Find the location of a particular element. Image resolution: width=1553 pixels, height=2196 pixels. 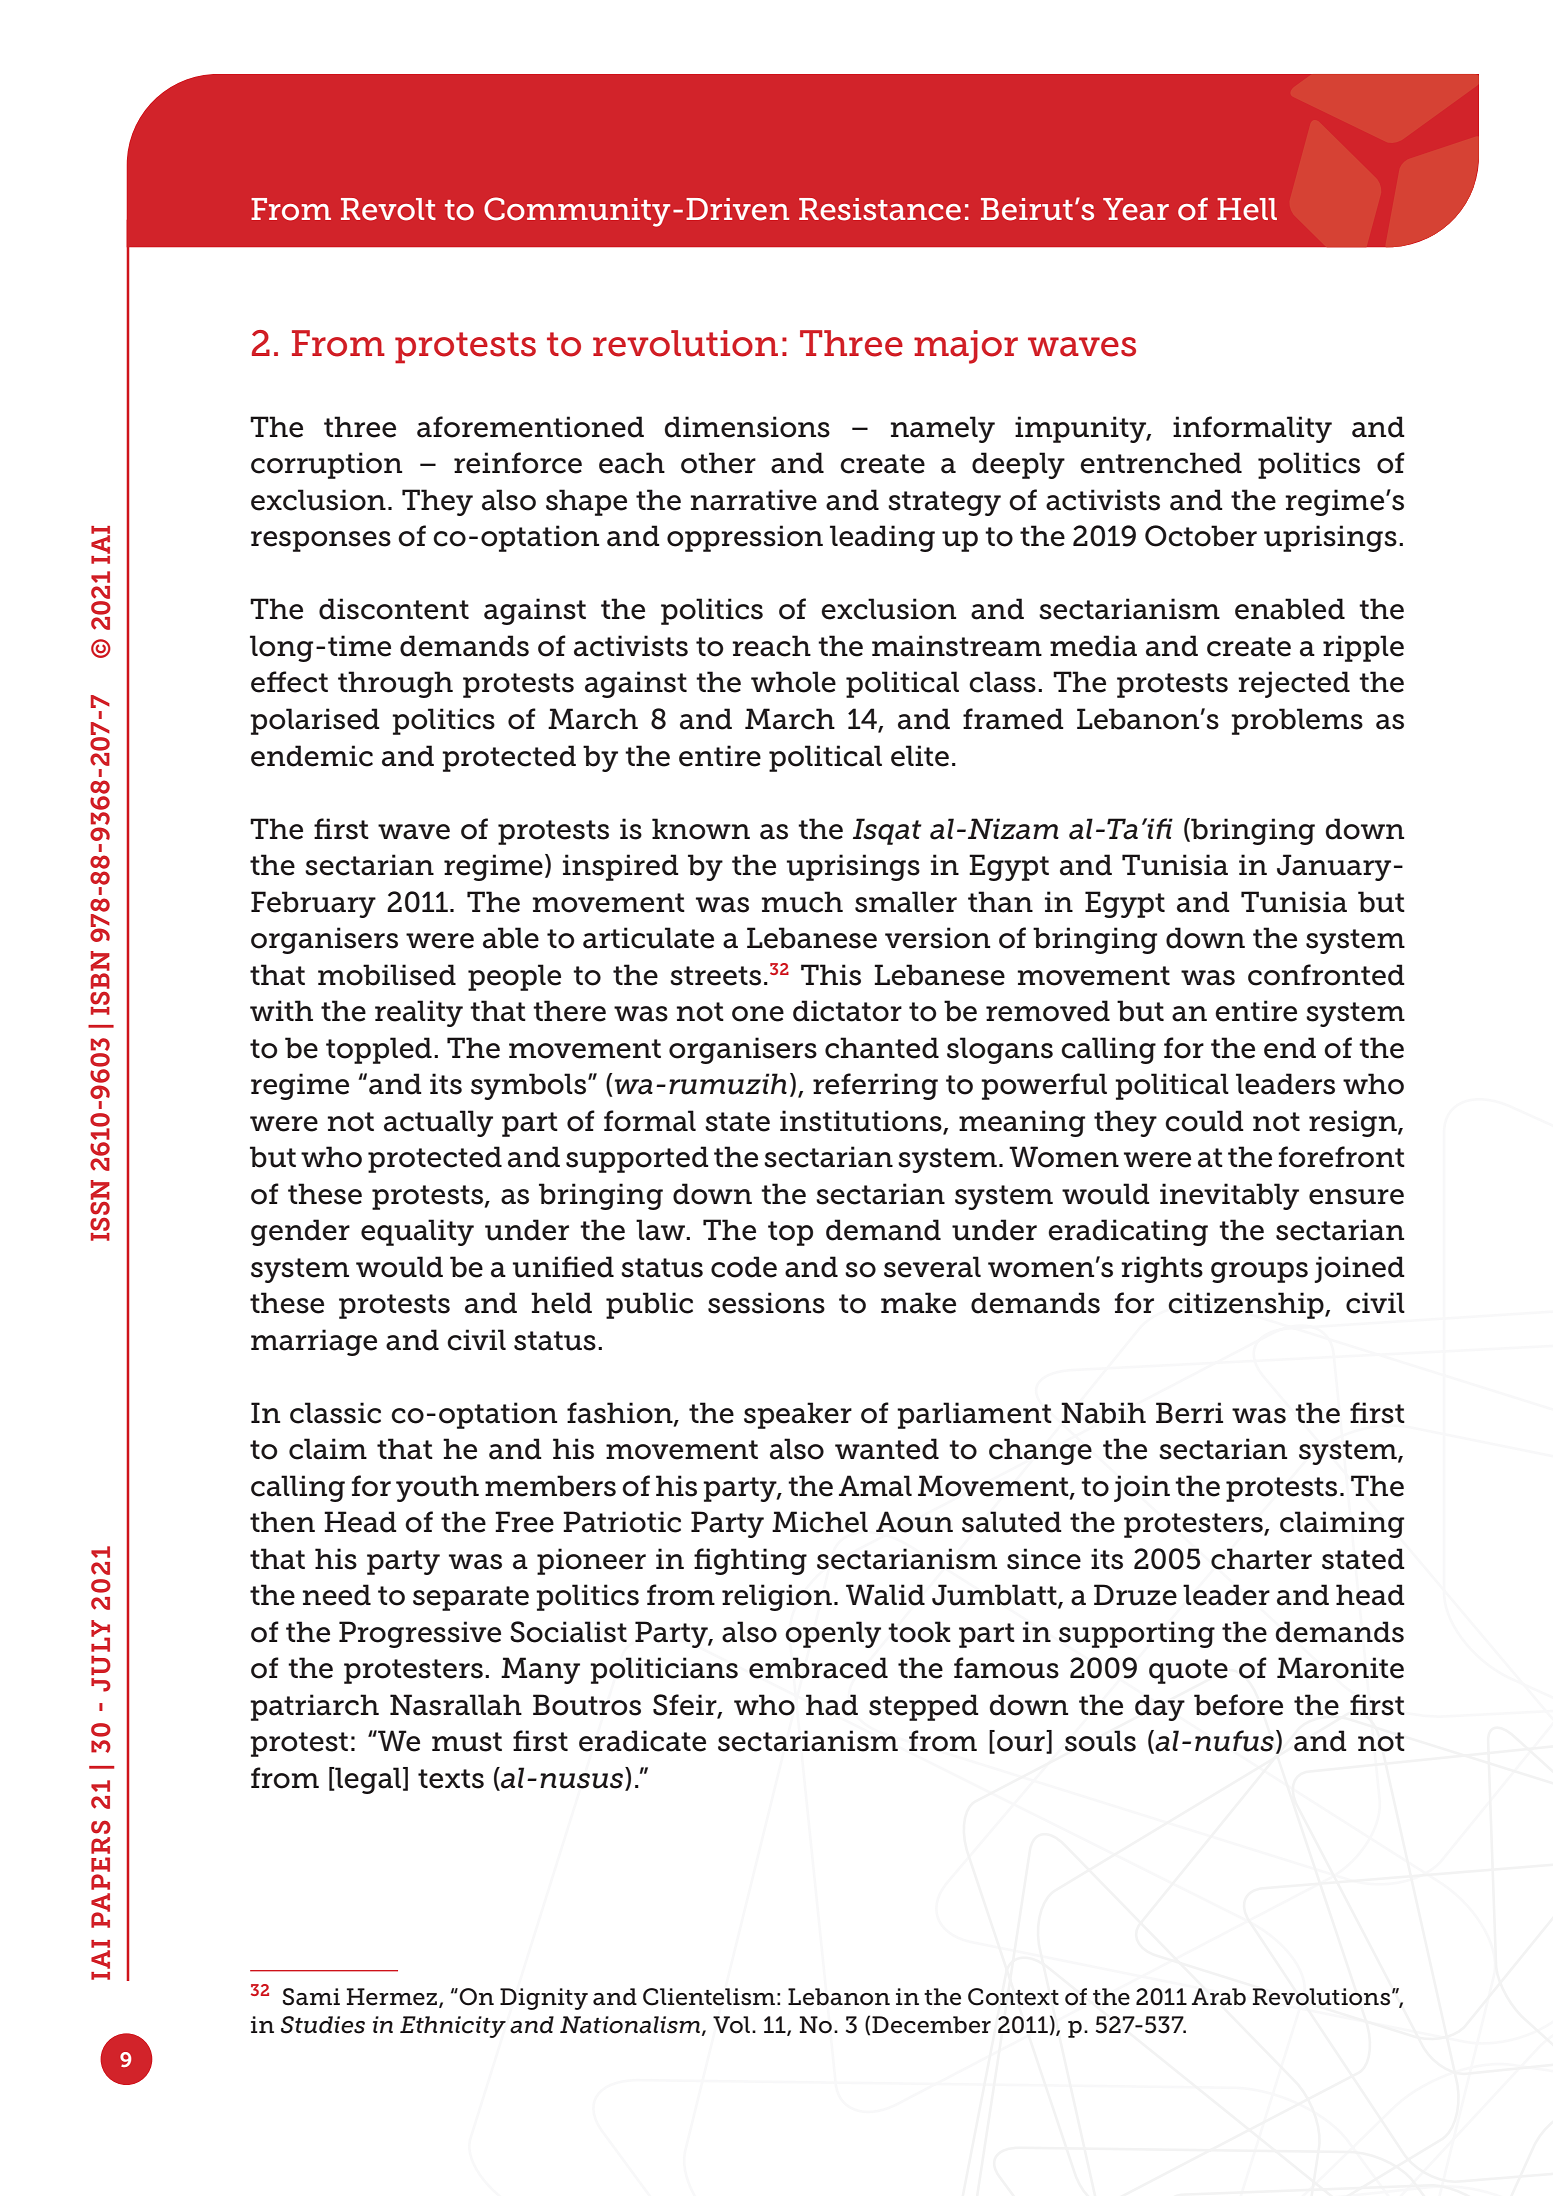

through is located at coordinates (395, 684).
